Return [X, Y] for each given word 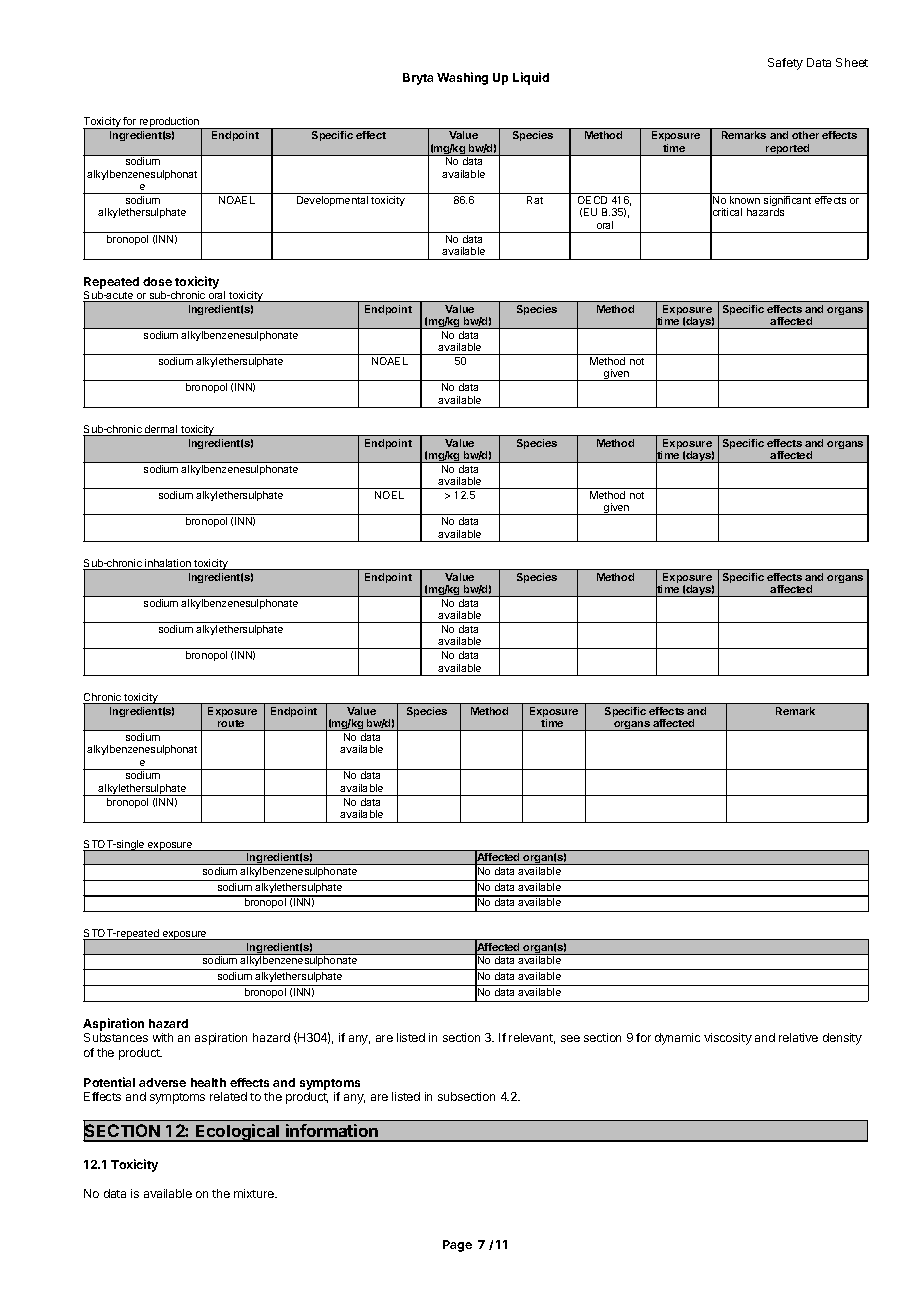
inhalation [168, 564]
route [231, 725]
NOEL [389, 495]
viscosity [728, 1039]
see [570, 1038]
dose [157, 281]
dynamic [677, 1039]
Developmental [332, 201]
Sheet [852, 62]
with [163, 1037]
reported [788, 150]
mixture [255, 1193]
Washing [462, 78]
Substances [116, 1037]
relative [798, 1037]
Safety [785, 64]
